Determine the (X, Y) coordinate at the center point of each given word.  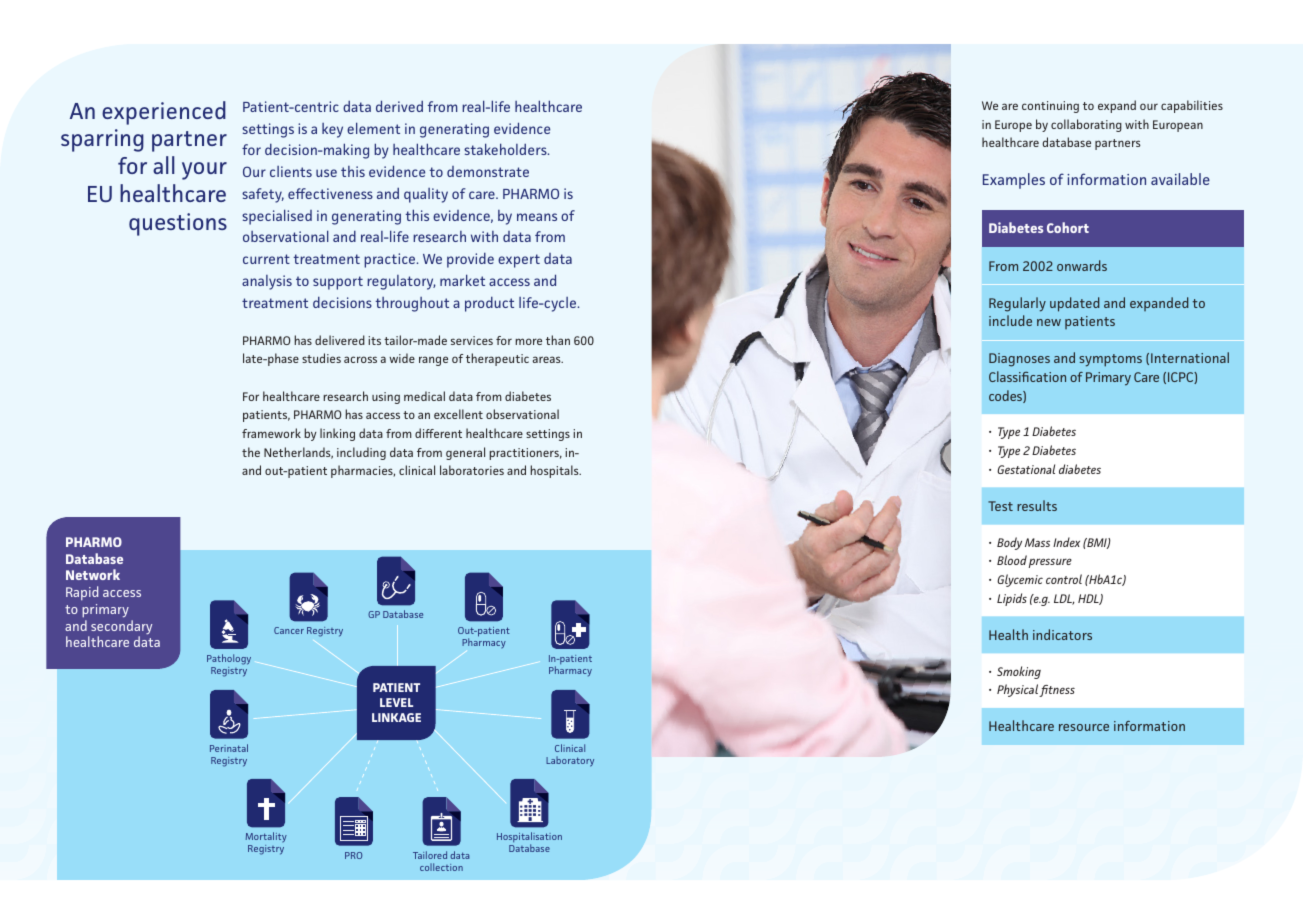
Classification (1027, 376)
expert (519, 261)
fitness (1057, 691)
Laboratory (570, 761)
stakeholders (506, 149)
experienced (164, 113)
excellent (458, 414)
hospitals (555, 471)
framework (271, 433)
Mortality (266, 839)
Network (93, 574)
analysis (267, 282)
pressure (1050, 563)
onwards (1082, 265)
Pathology (229, 659)
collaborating (1086, 125)
